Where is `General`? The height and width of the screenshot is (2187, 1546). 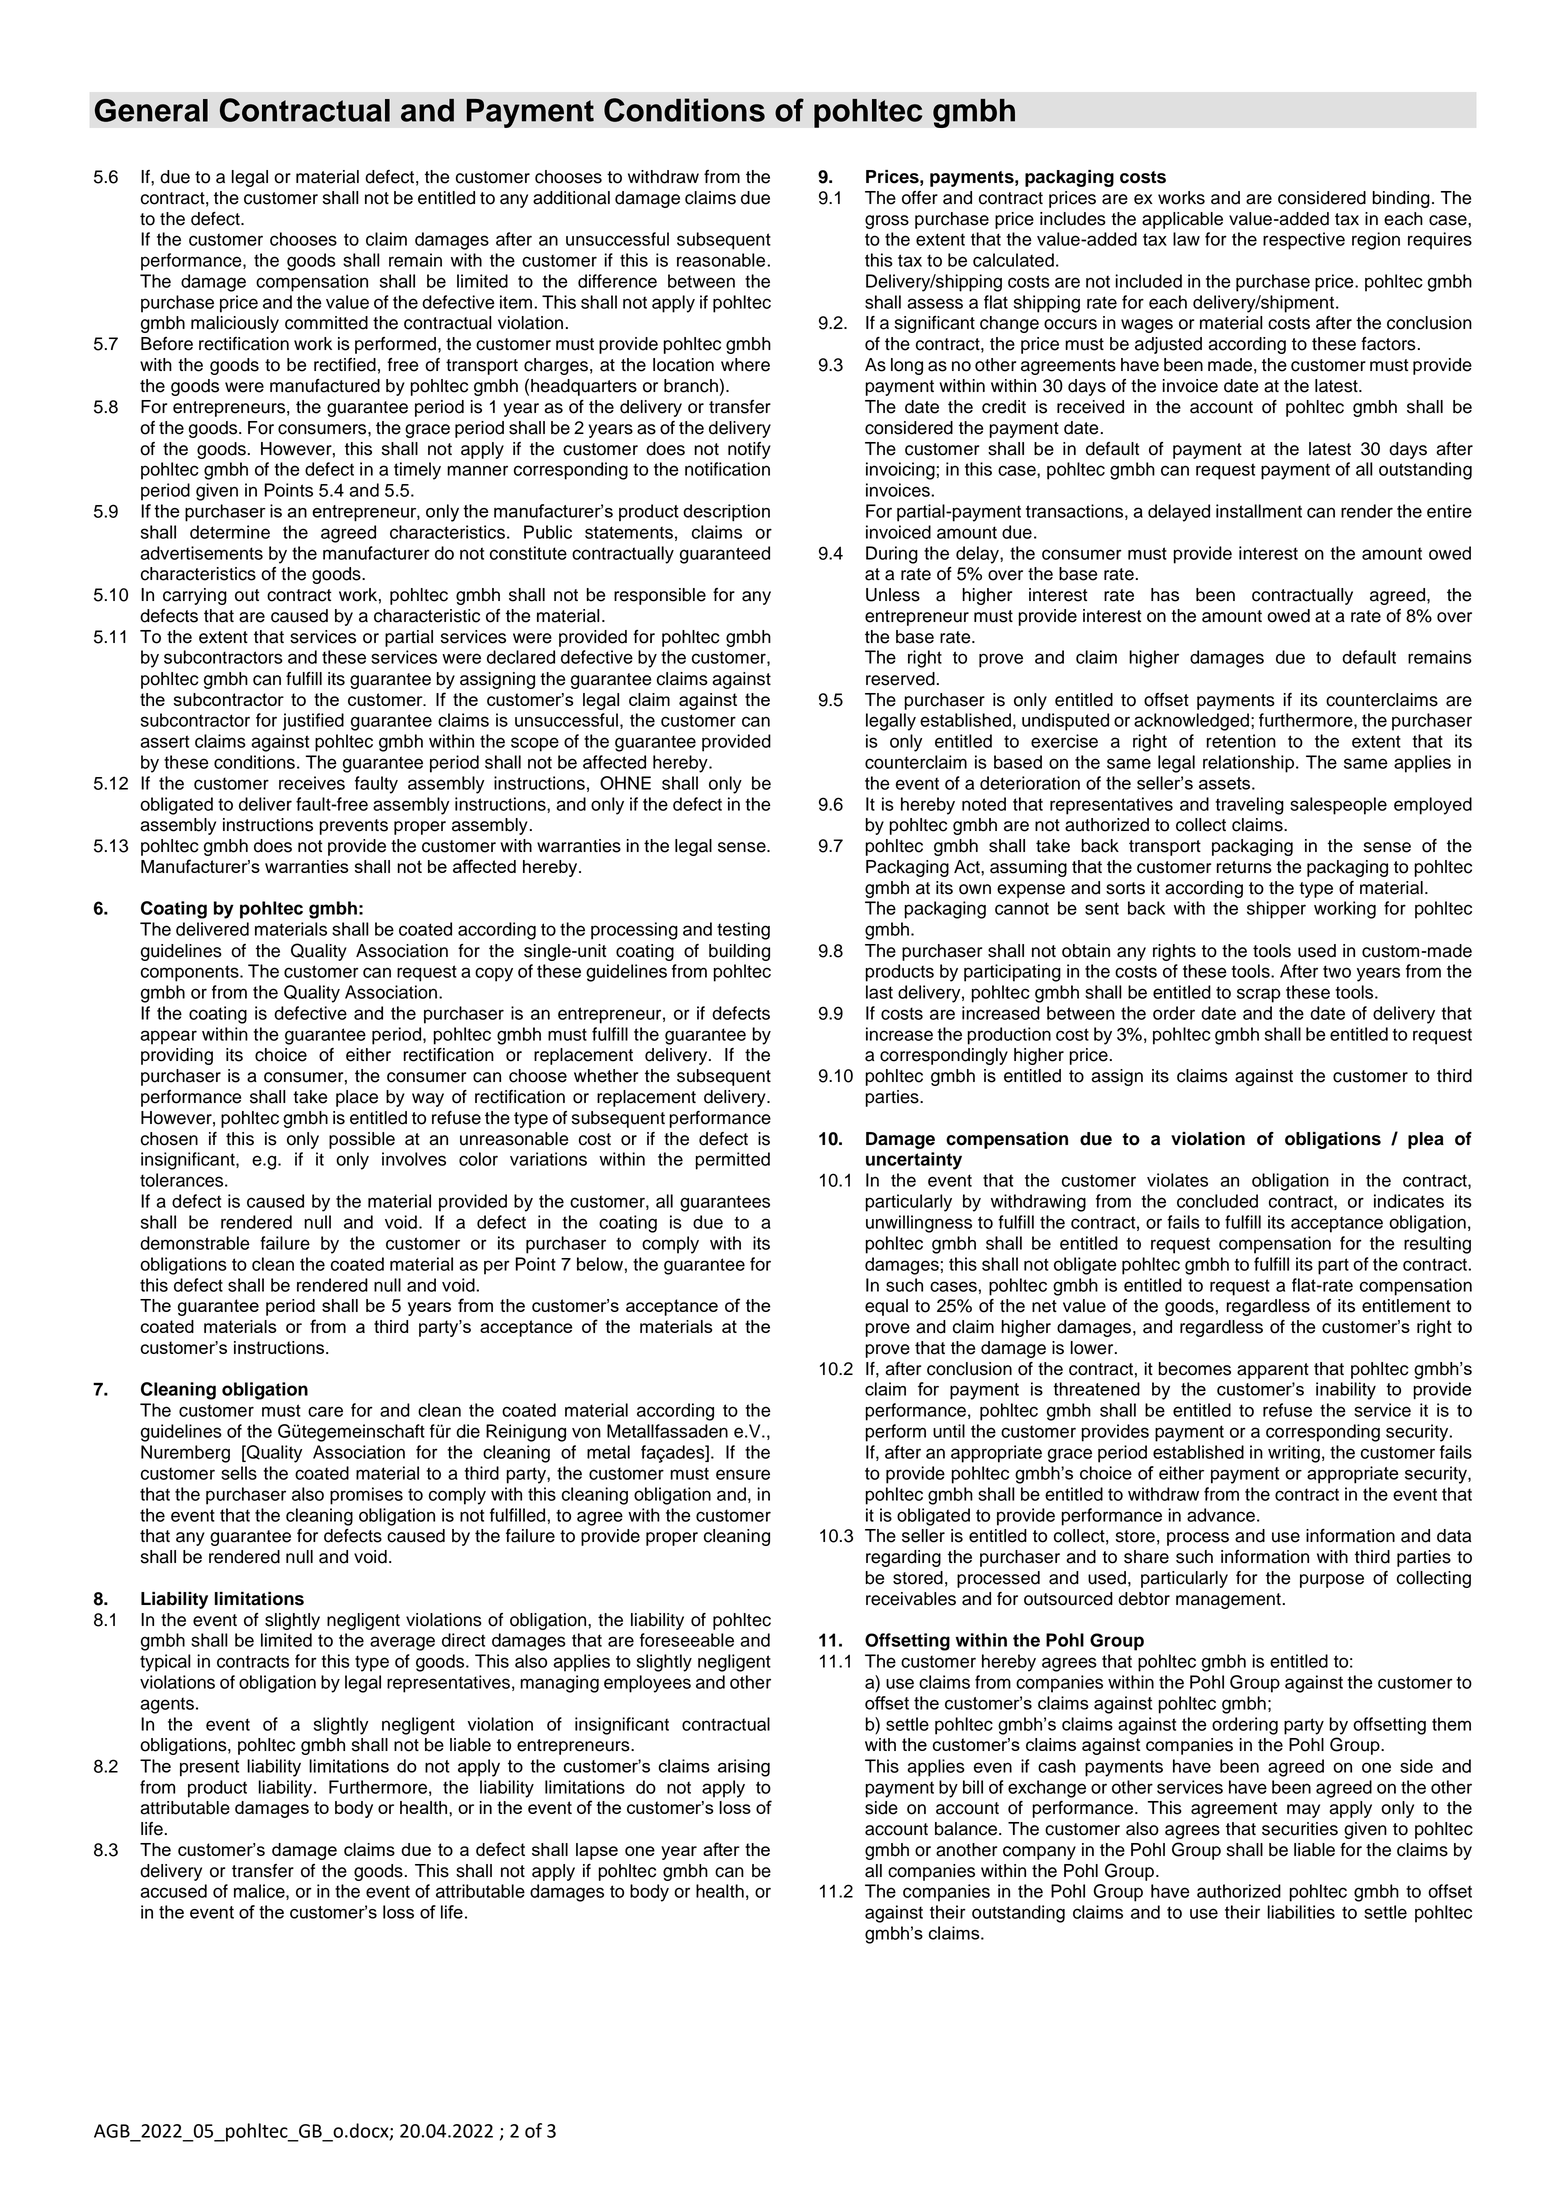
General is located at coordinates (151, 110).
